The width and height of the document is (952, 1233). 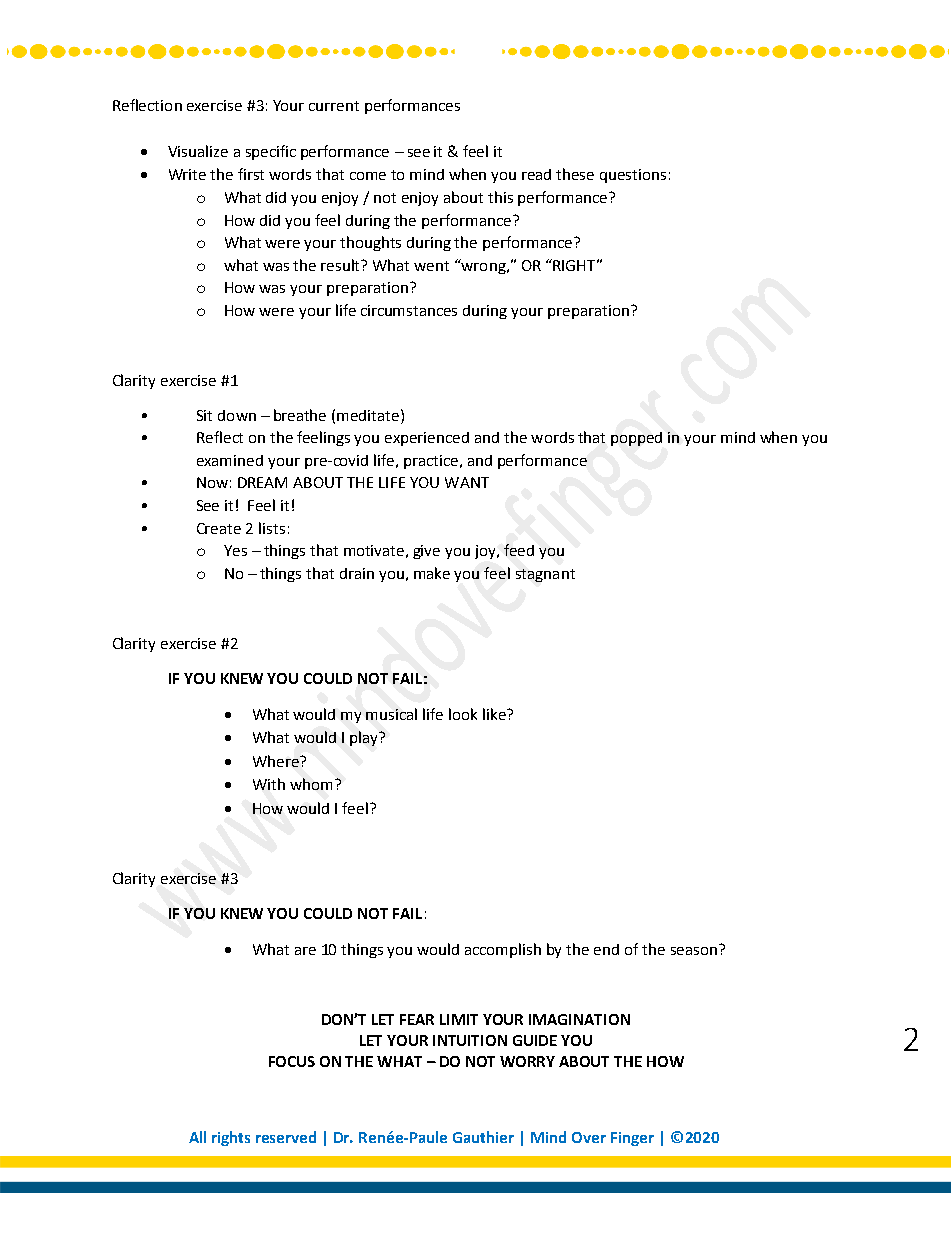 I want to click on specific, so click(x=271, y=152).
